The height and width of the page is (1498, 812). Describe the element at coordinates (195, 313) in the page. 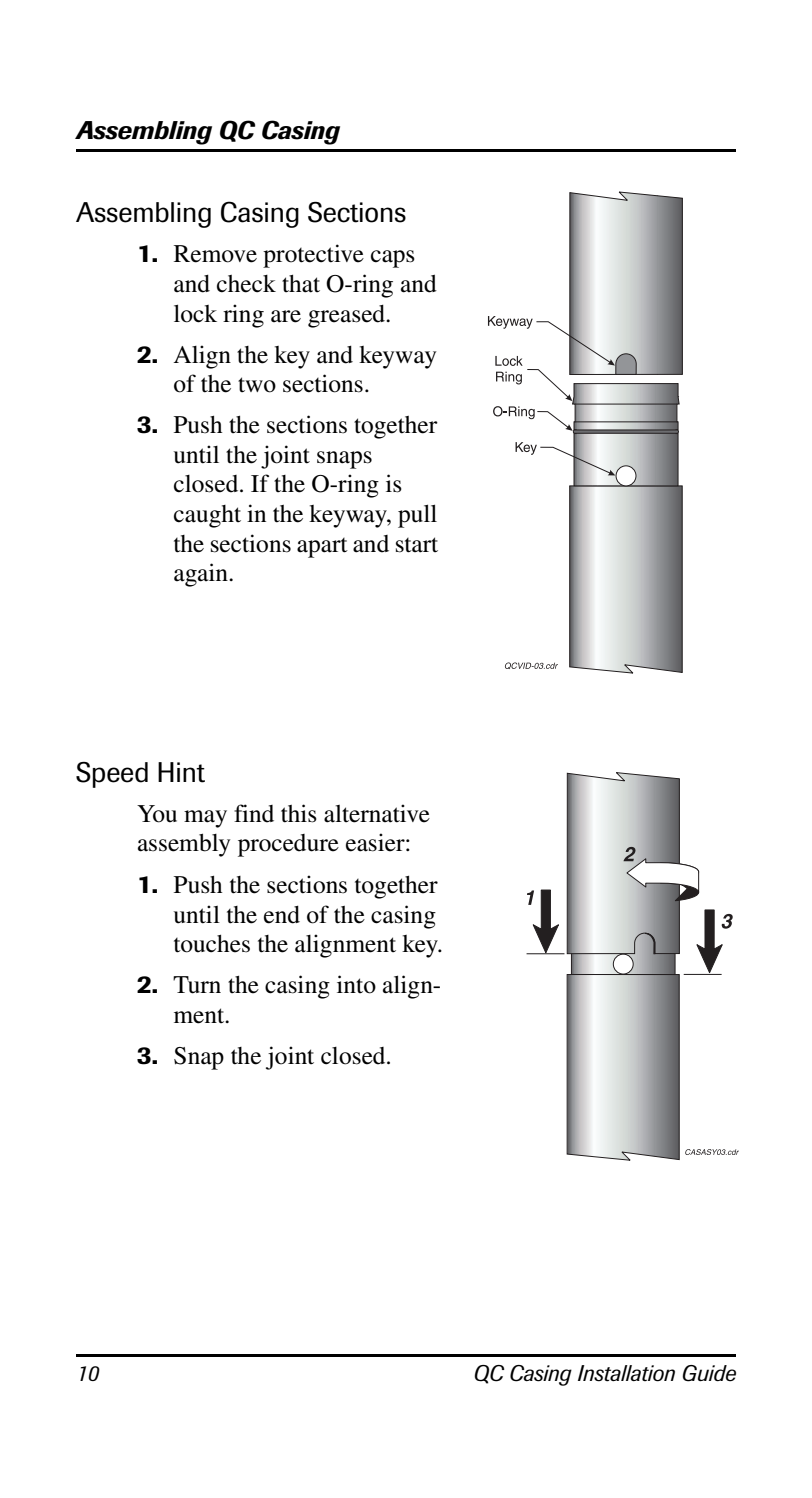

I see `lock` at that location.
